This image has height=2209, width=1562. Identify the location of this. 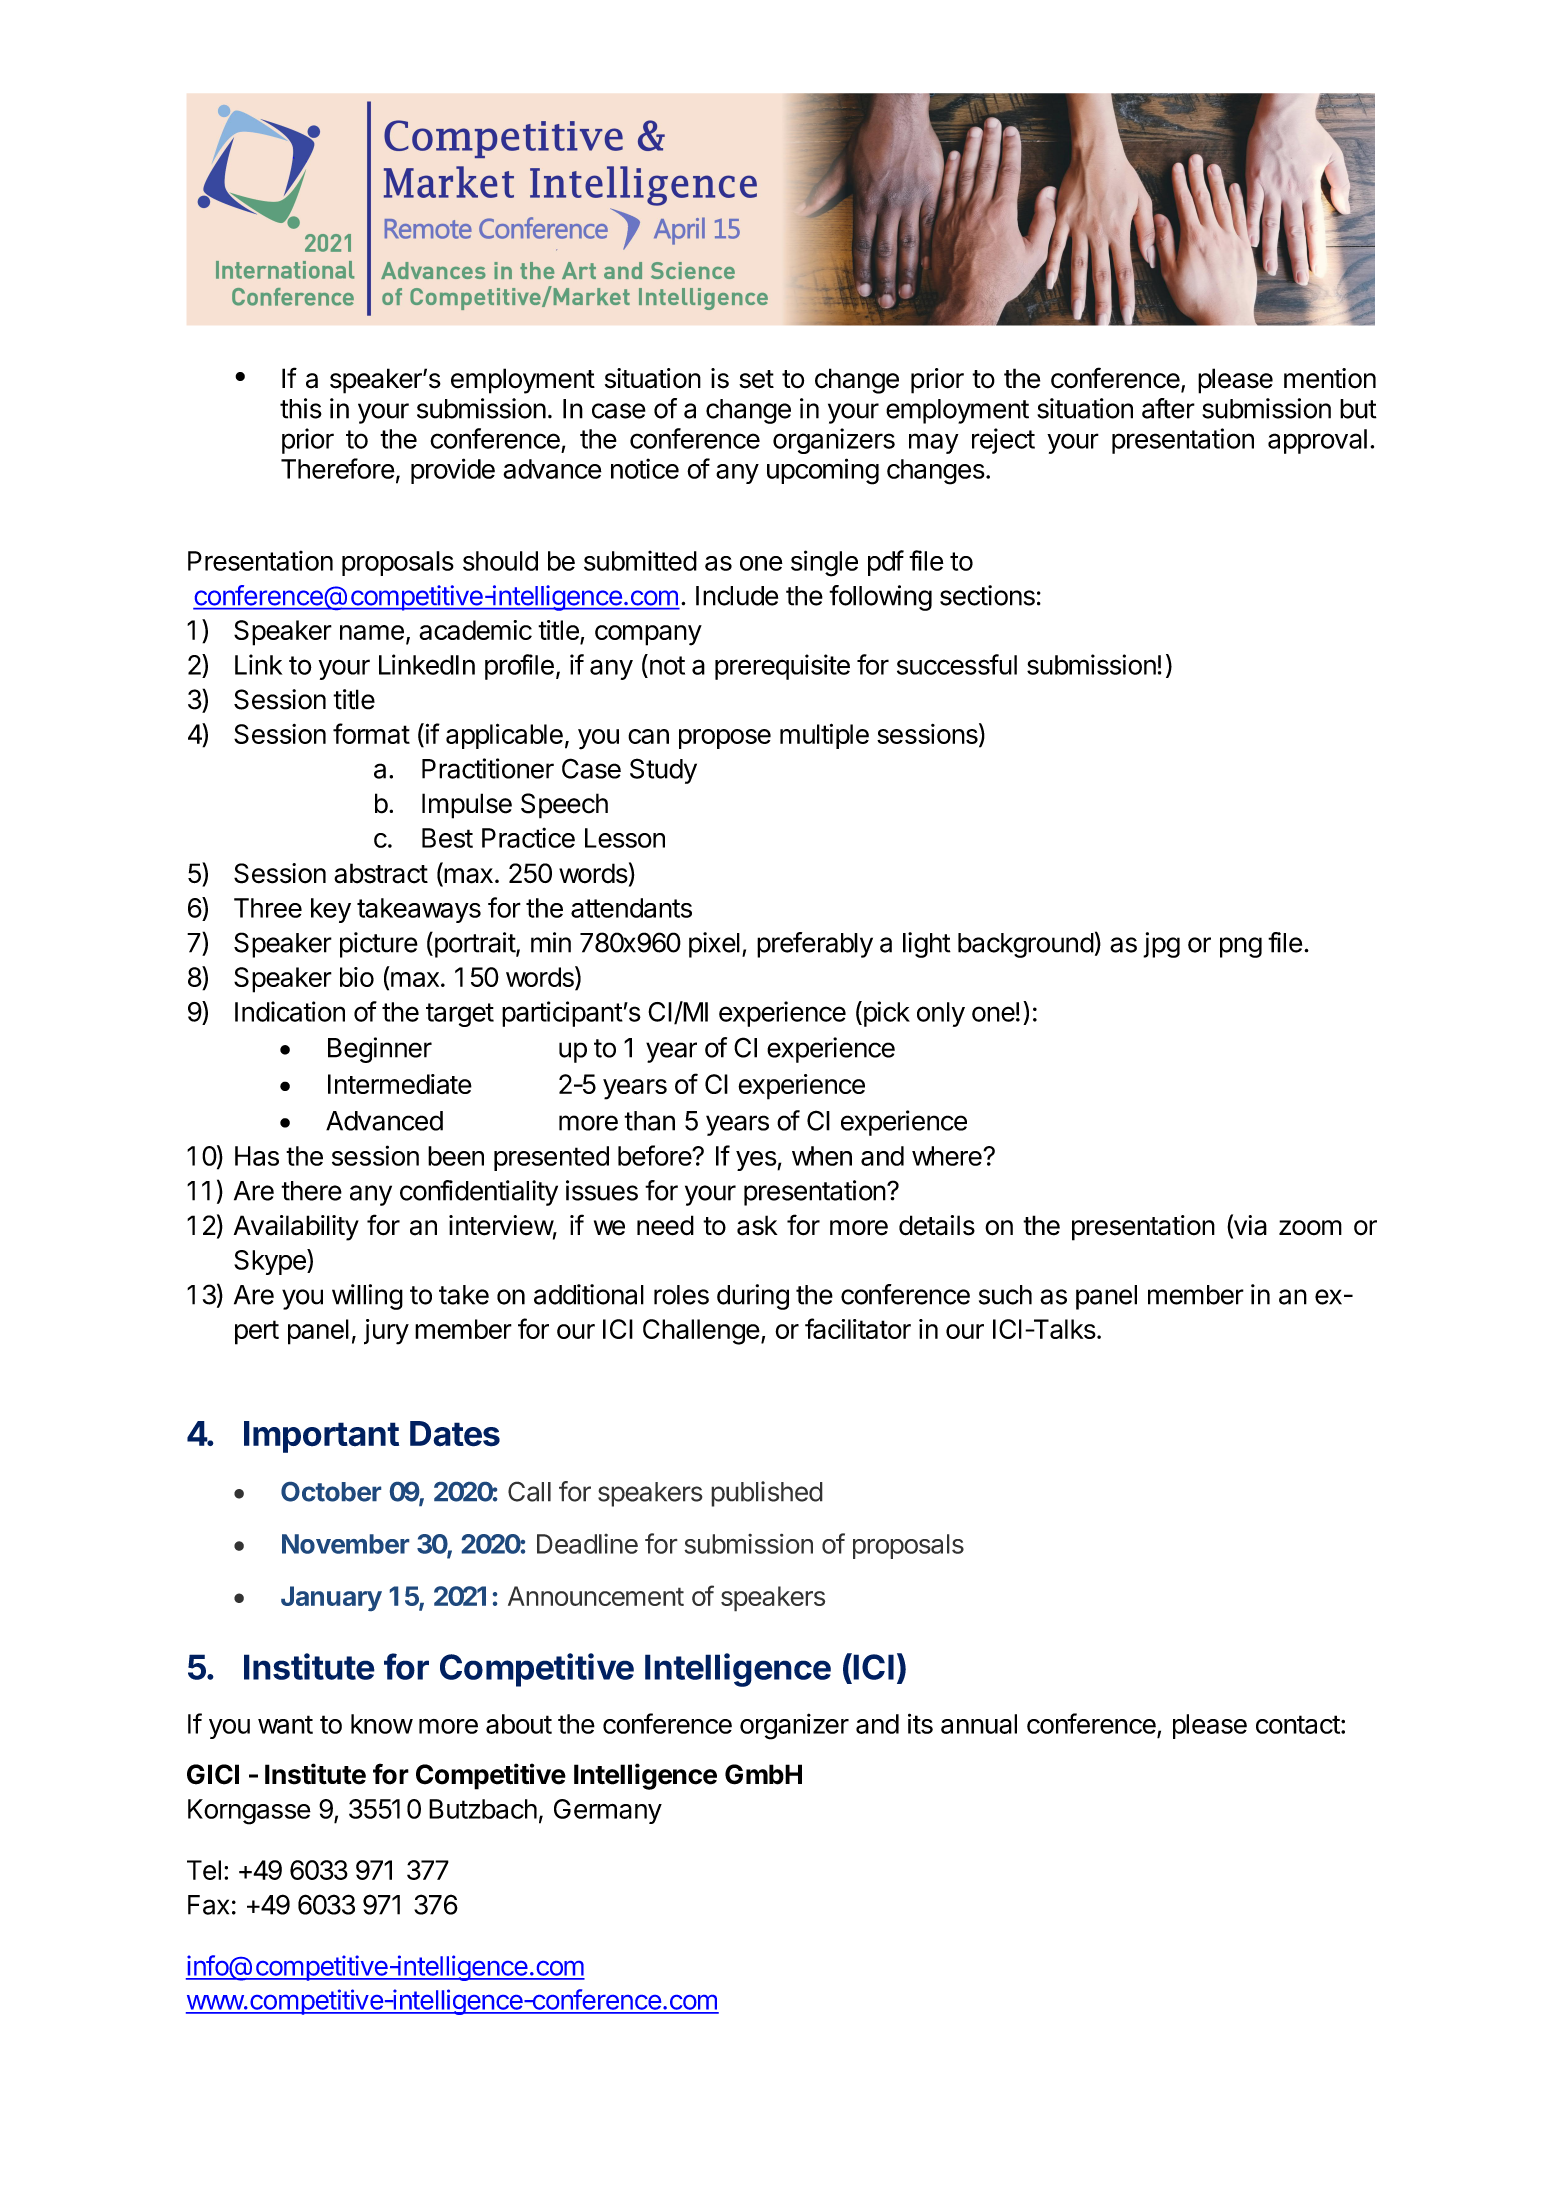
(301, 408).
